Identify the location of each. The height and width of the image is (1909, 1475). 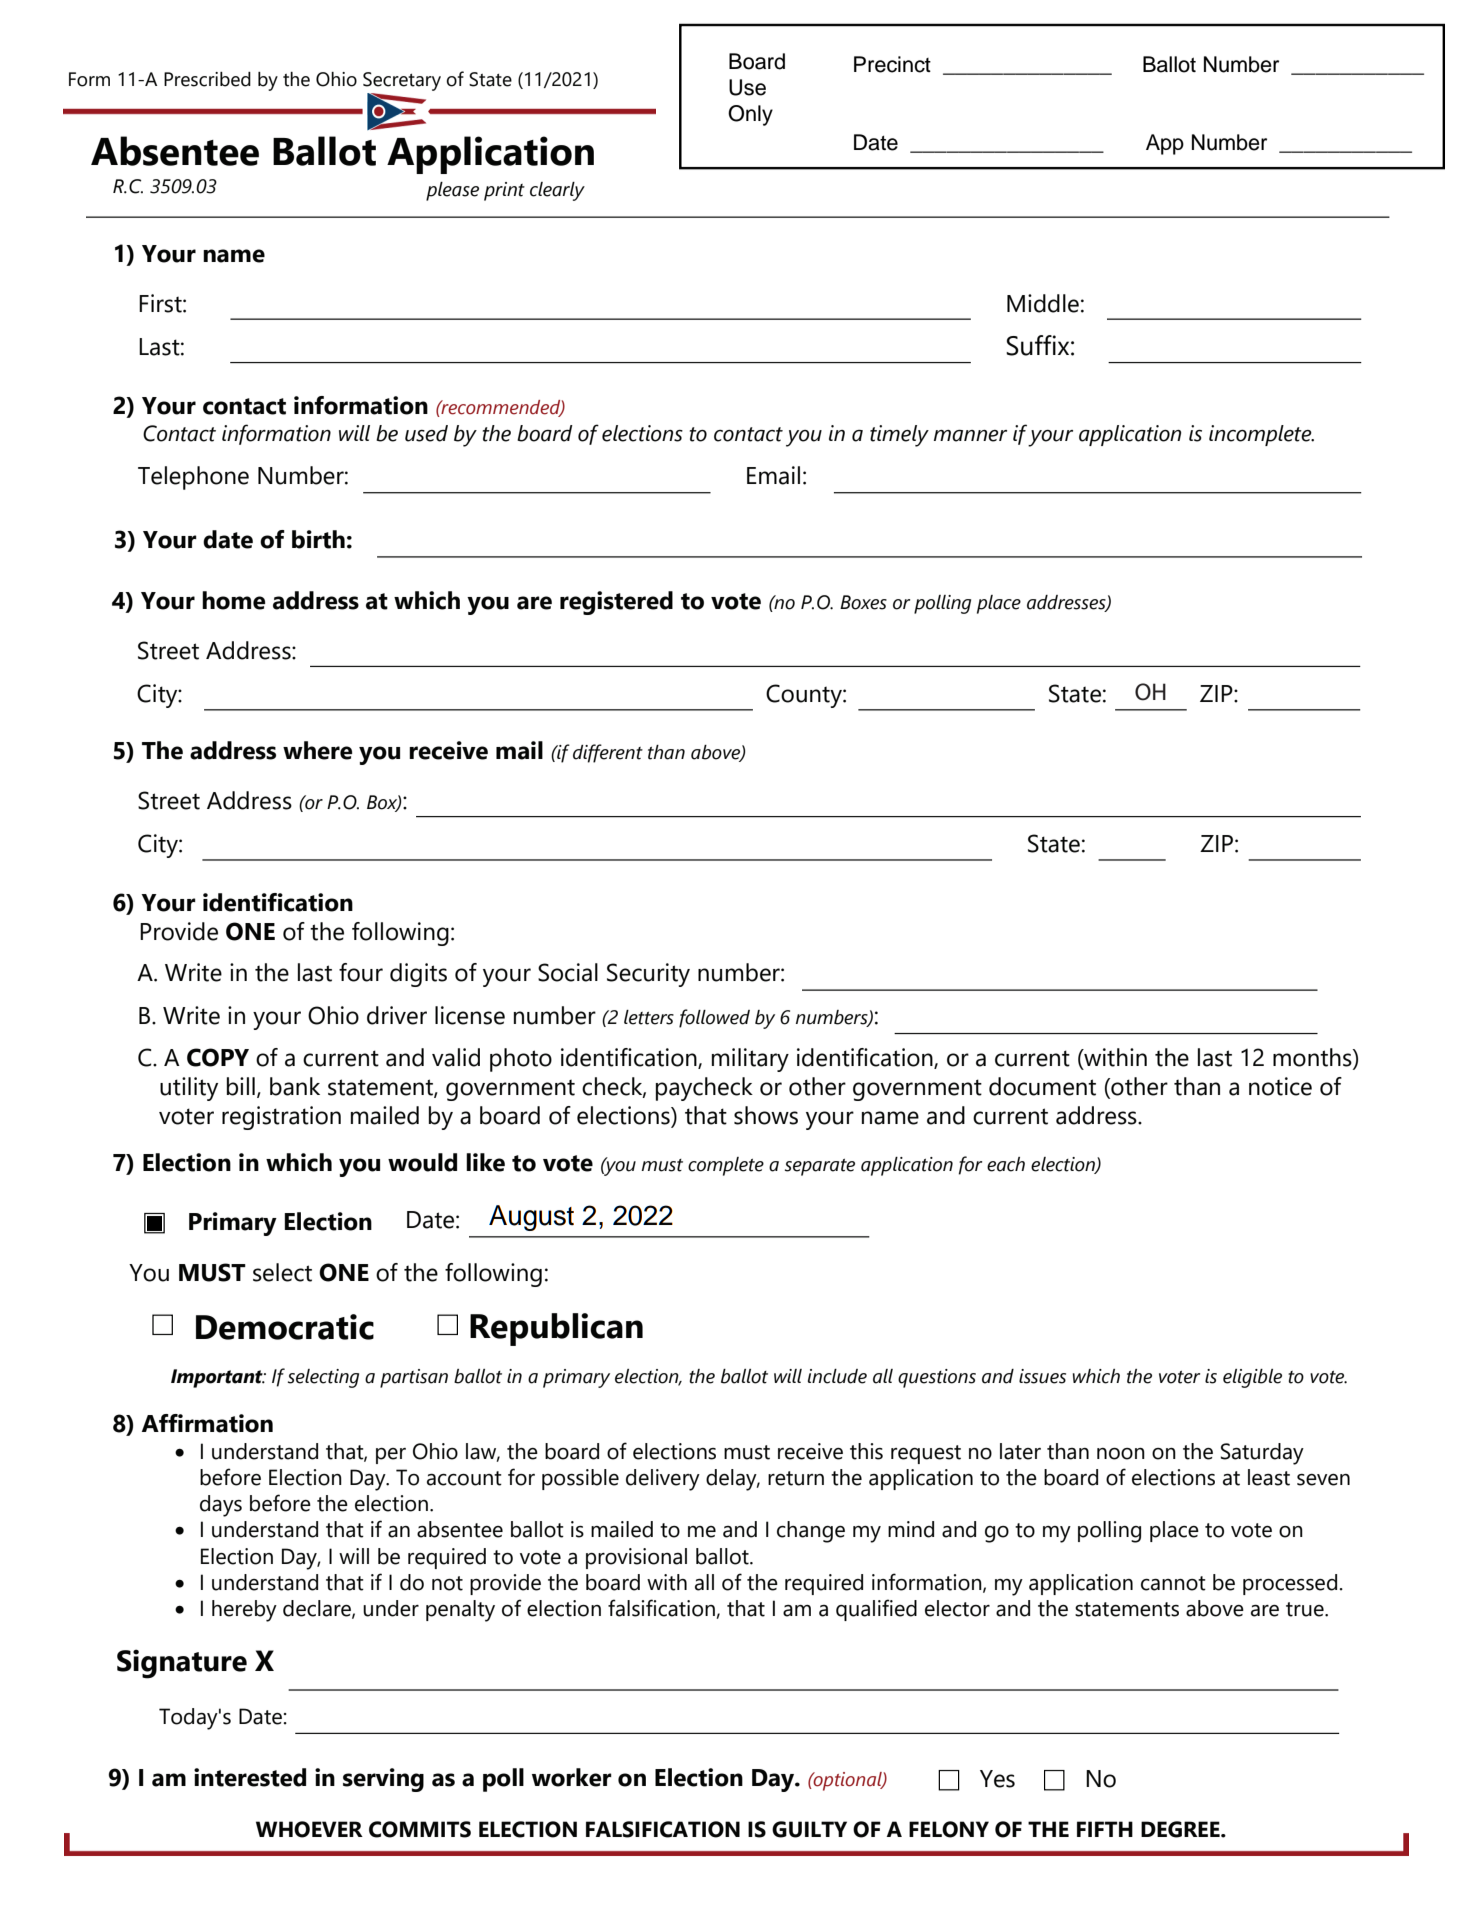
(1006, 1164).
